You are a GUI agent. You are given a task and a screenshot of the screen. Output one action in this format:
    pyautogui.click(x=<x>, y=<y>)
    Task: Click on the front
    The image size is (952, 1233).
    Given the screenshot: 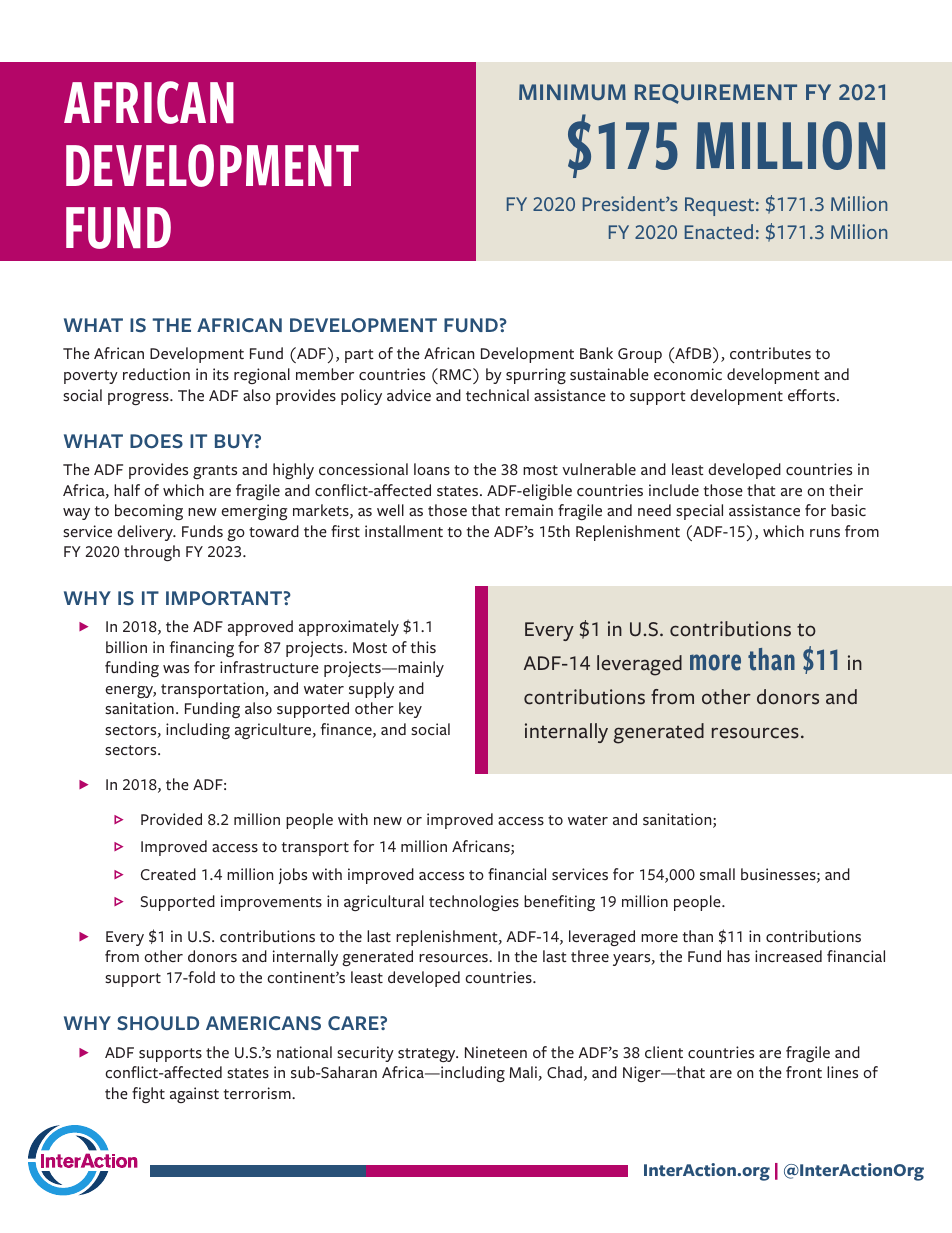 What is the action you would take?
    pyautogui.click(x=804, y=1072)
